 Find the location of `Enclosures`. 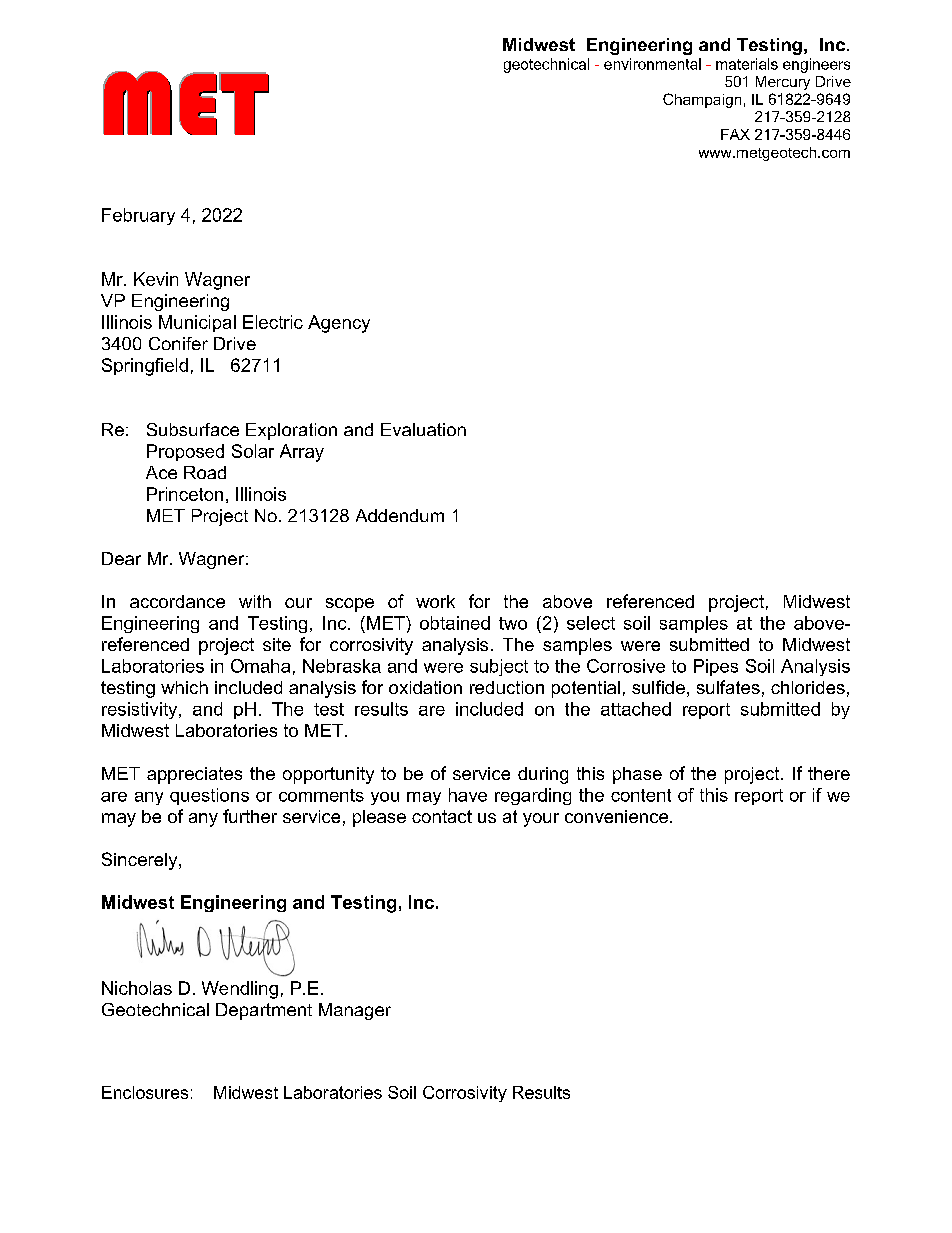

Enclosures is located at coordinates (145, 1092).
